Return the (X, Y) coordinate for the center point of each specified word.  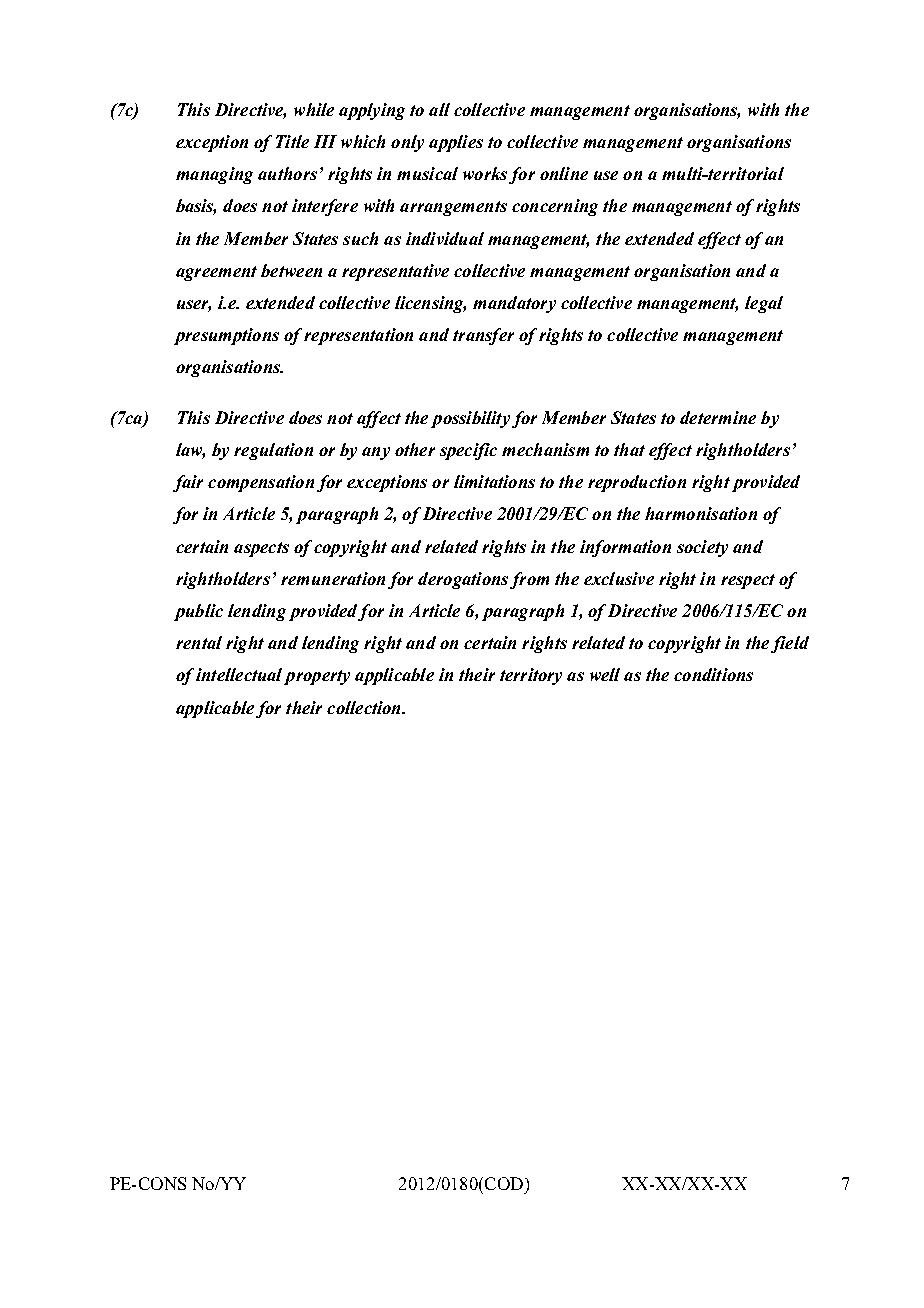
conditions (713, 674)
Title (292, 141)
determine (718, 417)
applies (456, 143)
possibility (470, 419)
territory (531, 676)
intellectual (239, 674)
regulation (273, 451)
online (564, 173)
